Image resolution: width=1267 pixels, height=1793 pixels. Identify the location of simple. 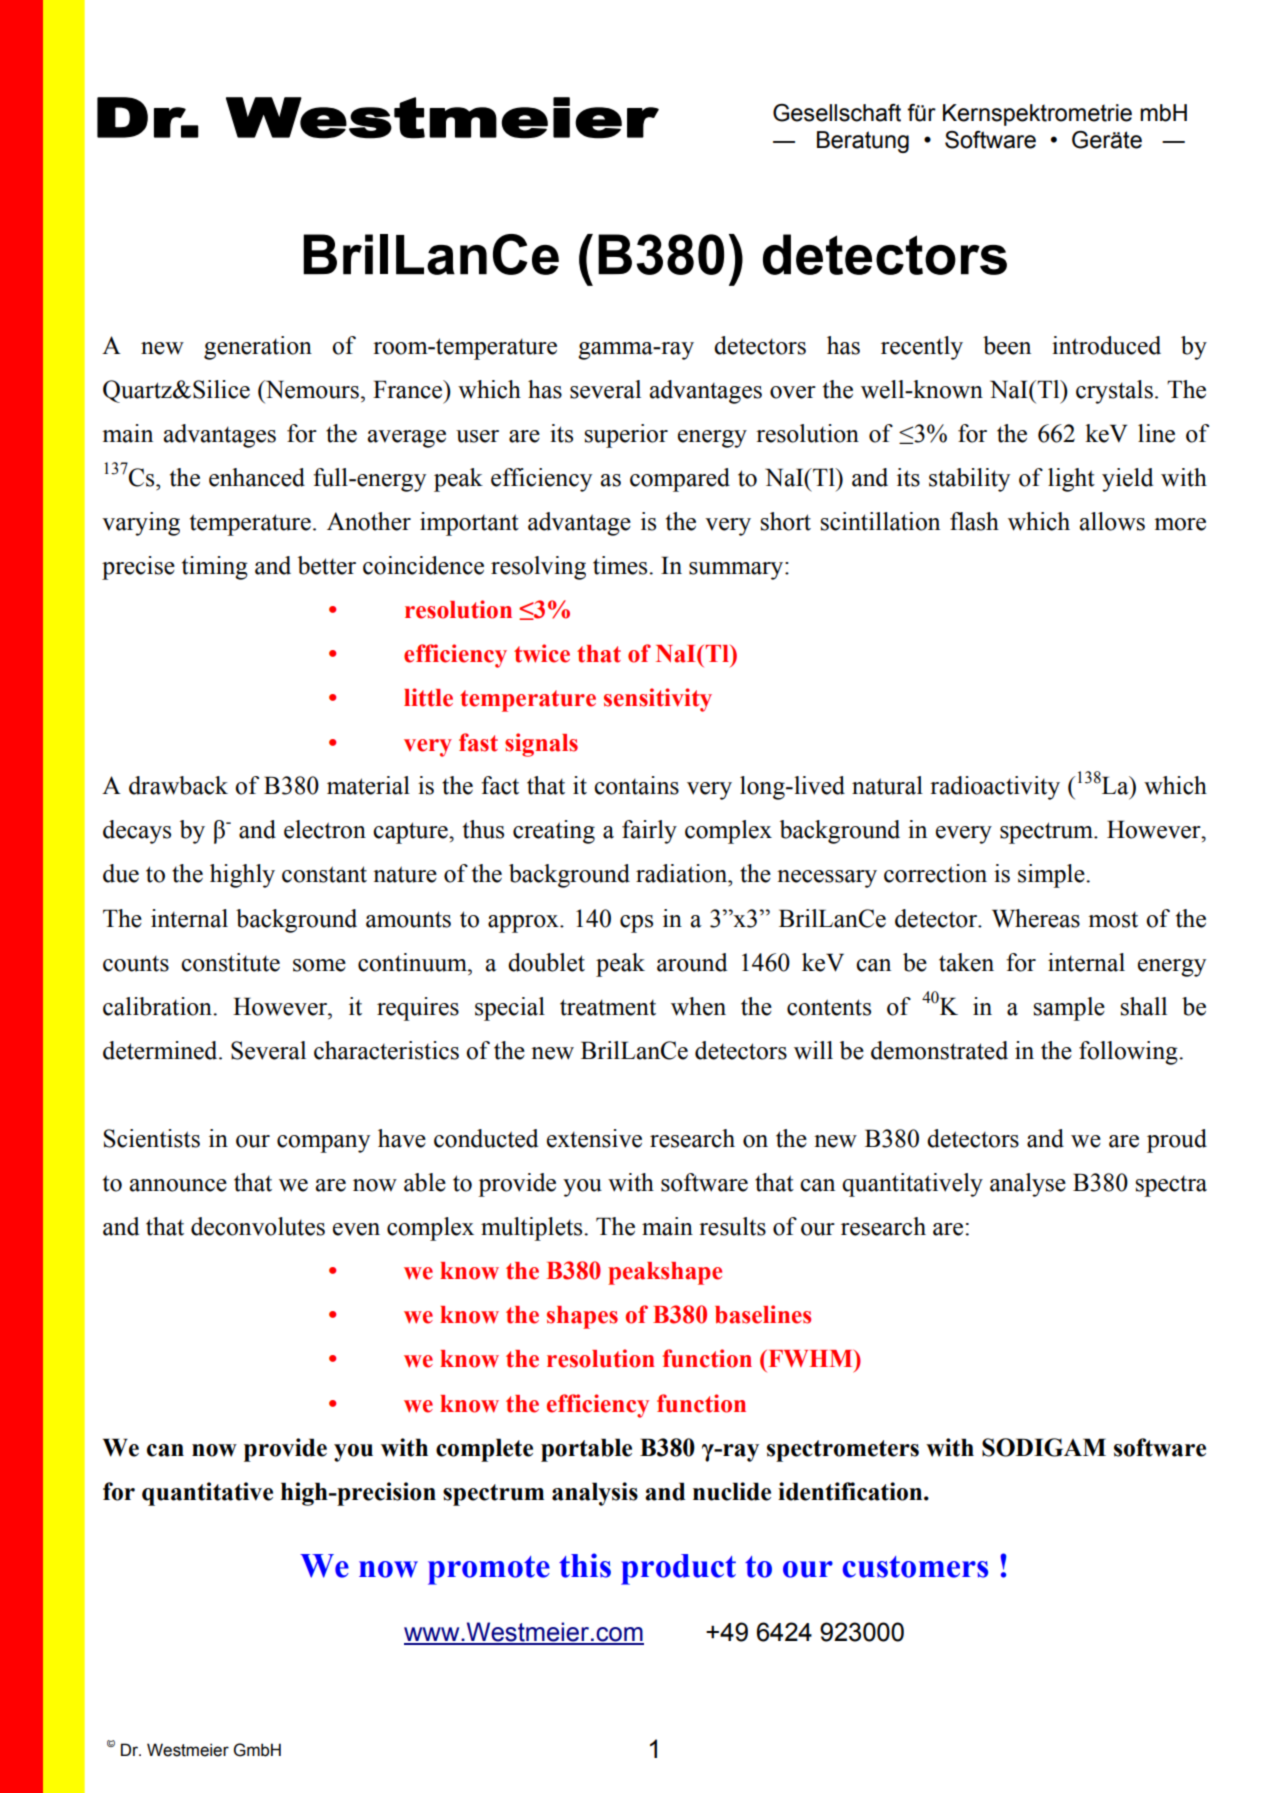
(1052, 876).
